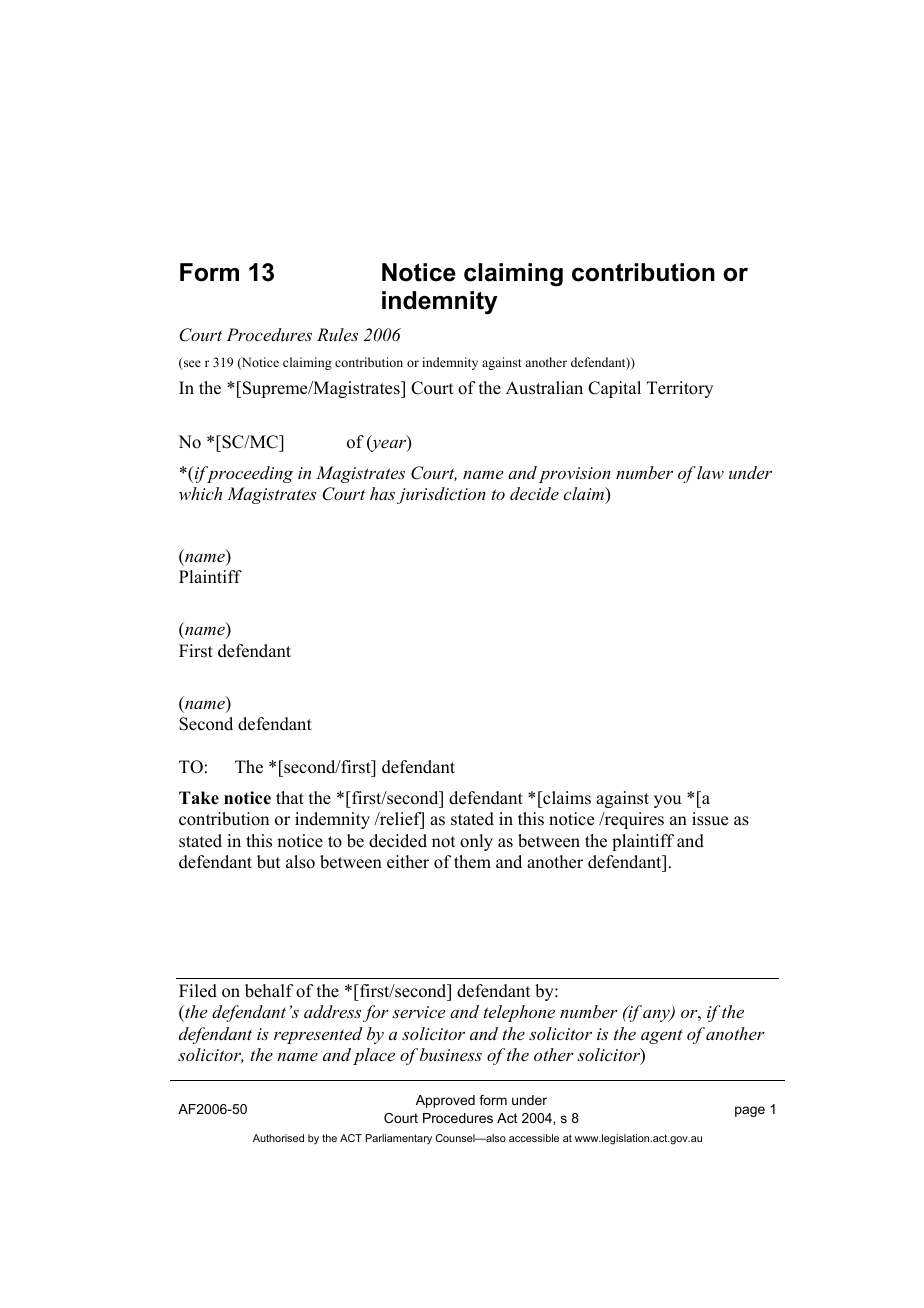 This document has height=1308, width=924. What do you see at coordinates (710, 472) in the document?
I see `law` at bounding box center [710, 472].
